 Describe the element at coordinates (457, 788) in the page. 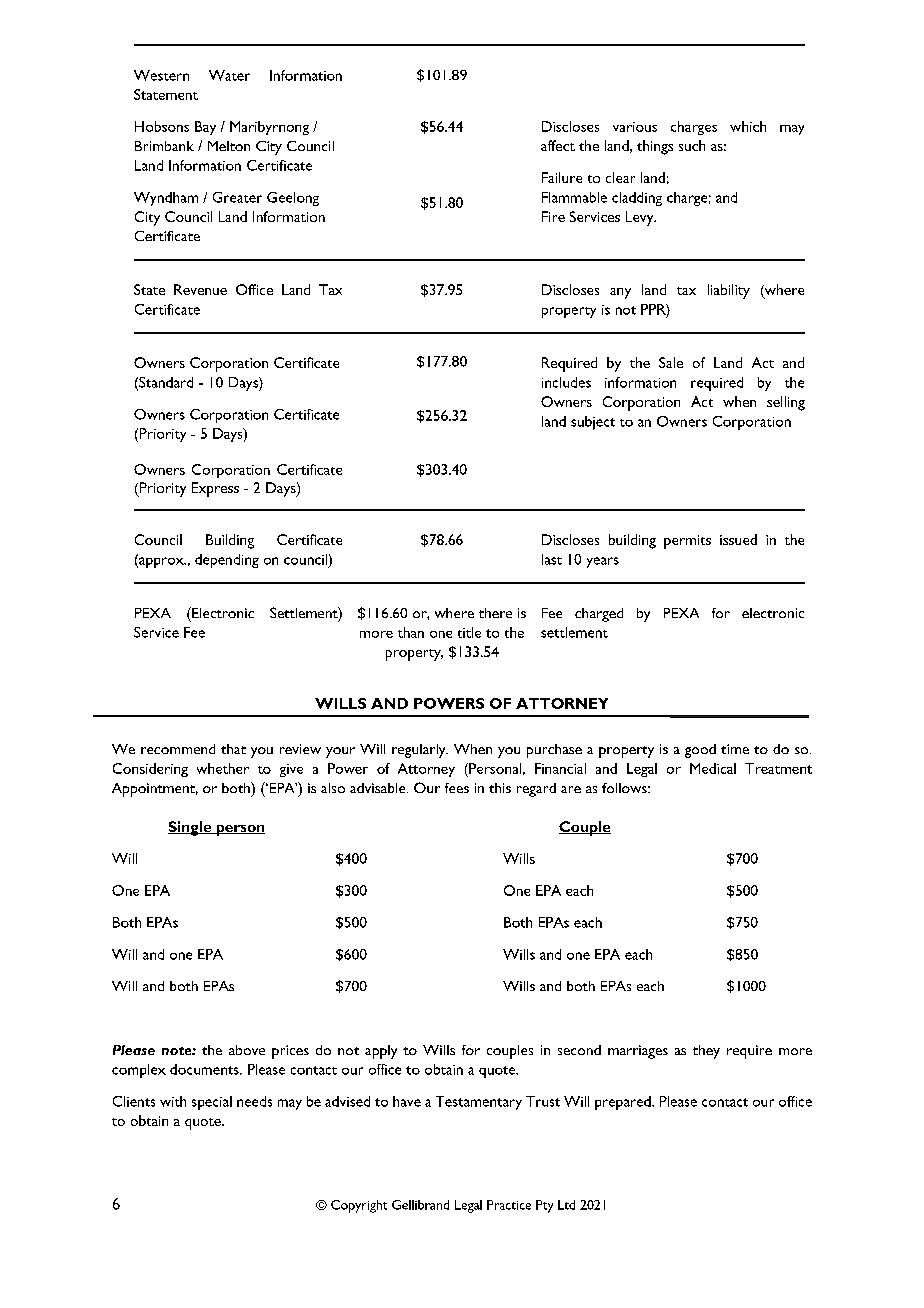

I see `fees` at that location.
